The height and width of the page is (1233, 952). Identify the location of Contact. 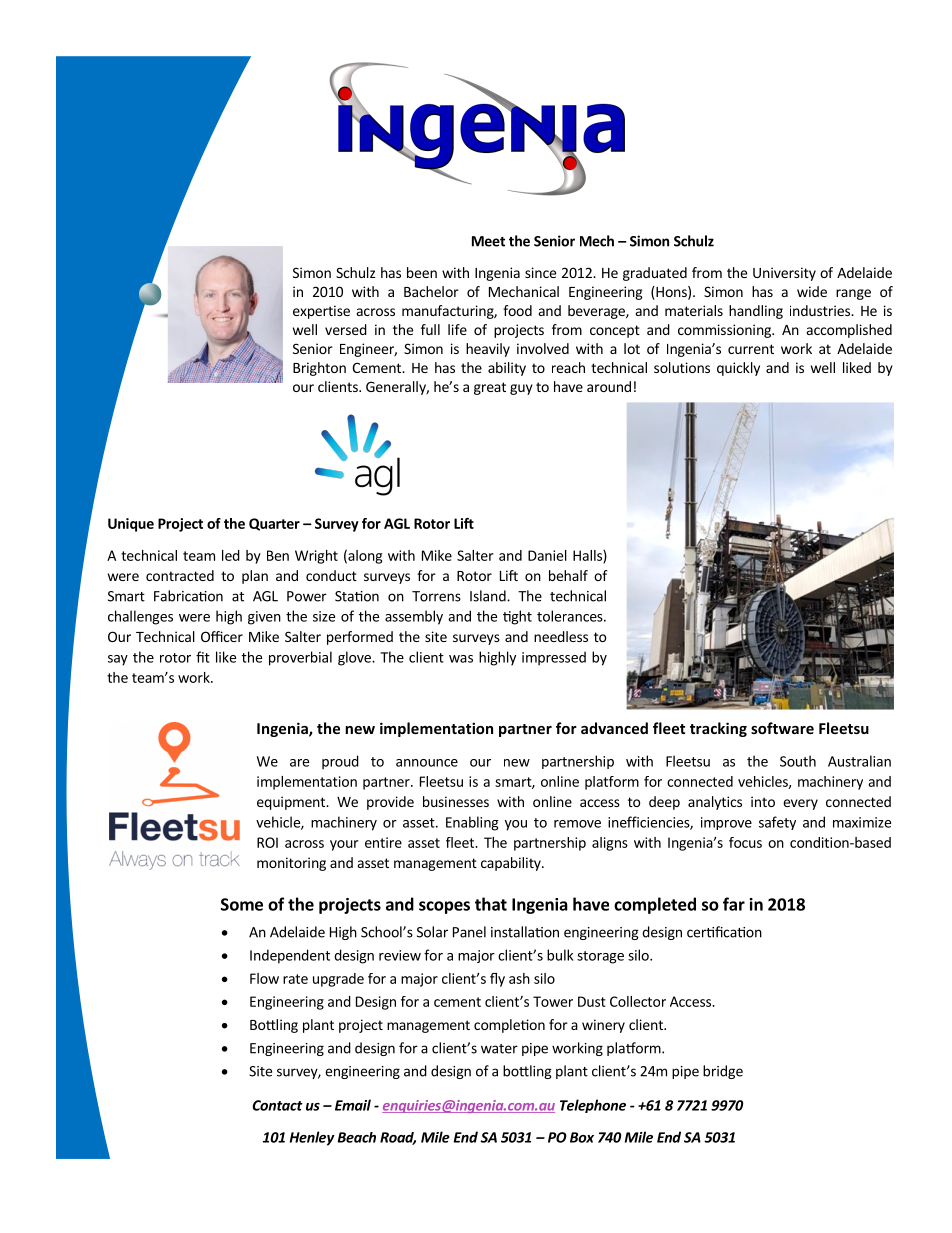
(277, 1105).
